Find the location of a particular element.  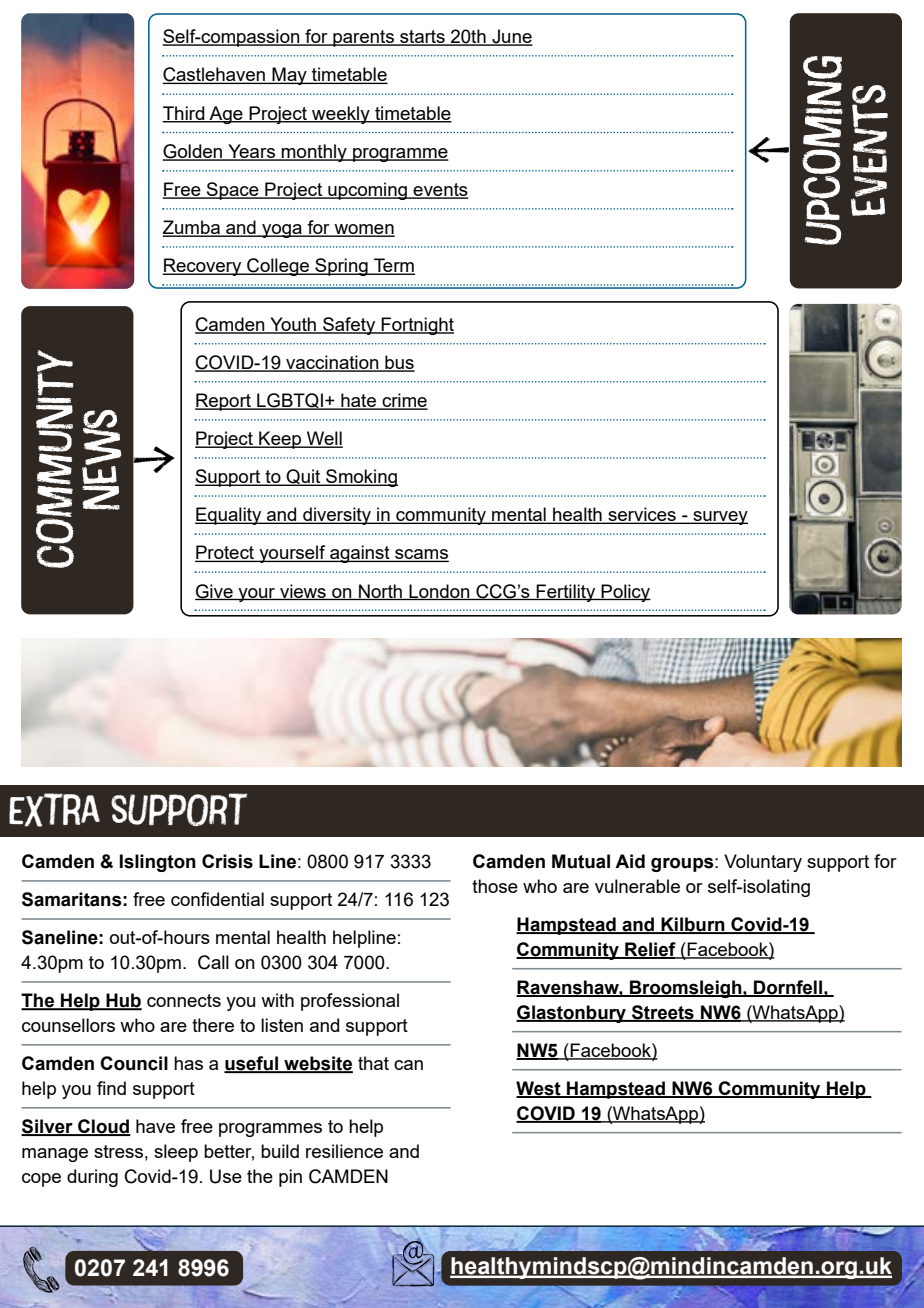

Aid is located at coordinates (630, 861).
